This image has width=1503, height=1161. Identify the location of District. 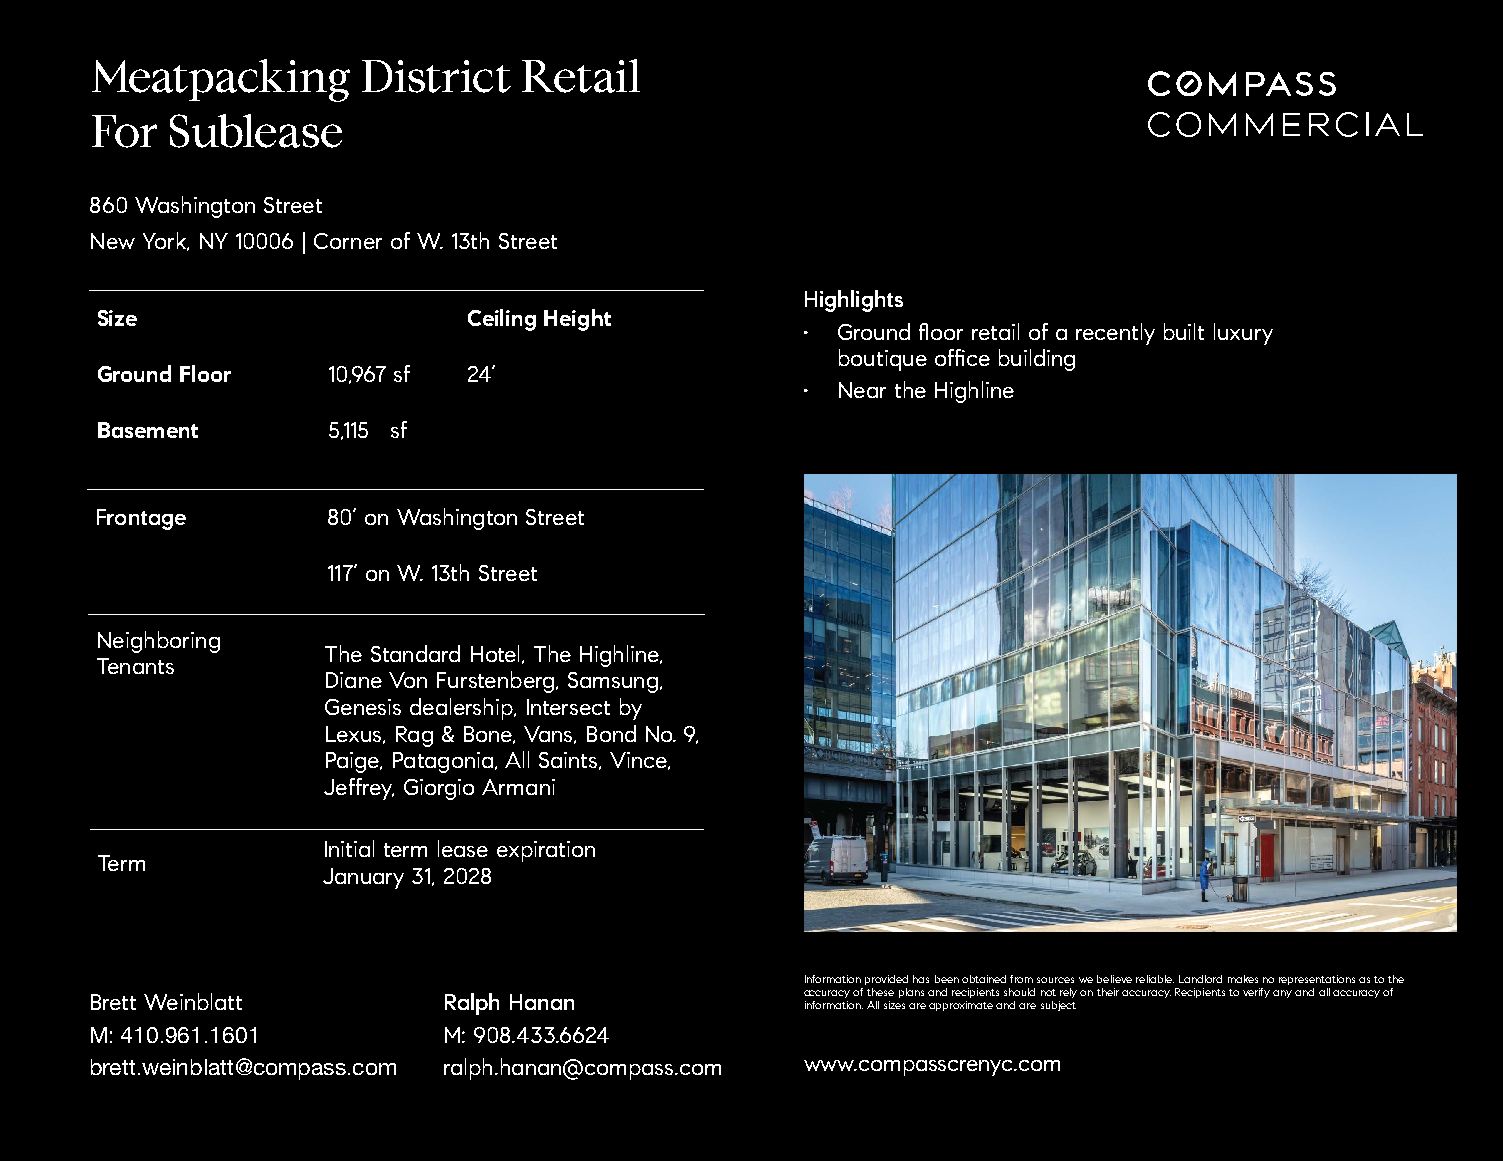
(436, 76).
